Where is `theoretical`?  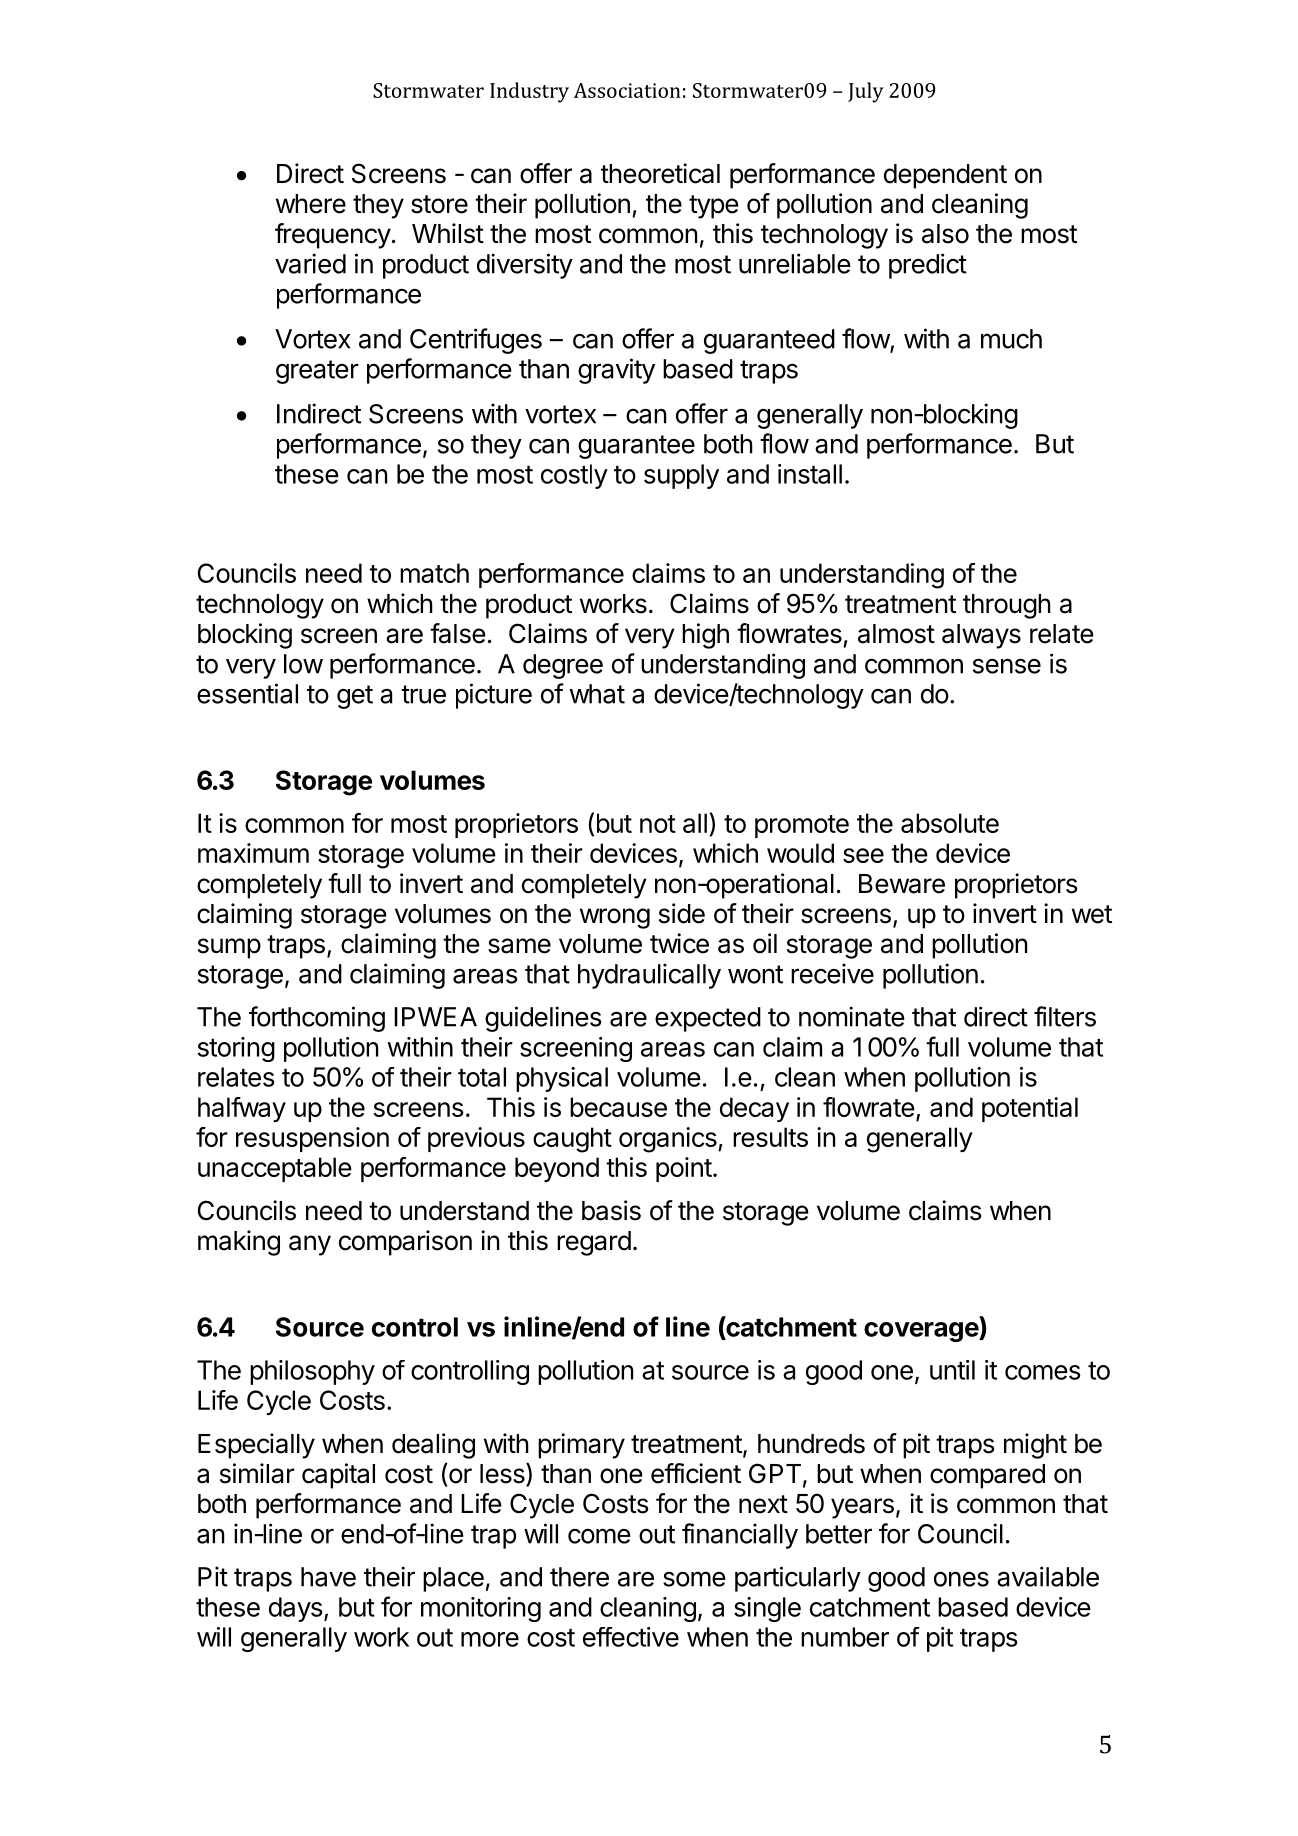
theoretical is located at coordinates (660, 173).
